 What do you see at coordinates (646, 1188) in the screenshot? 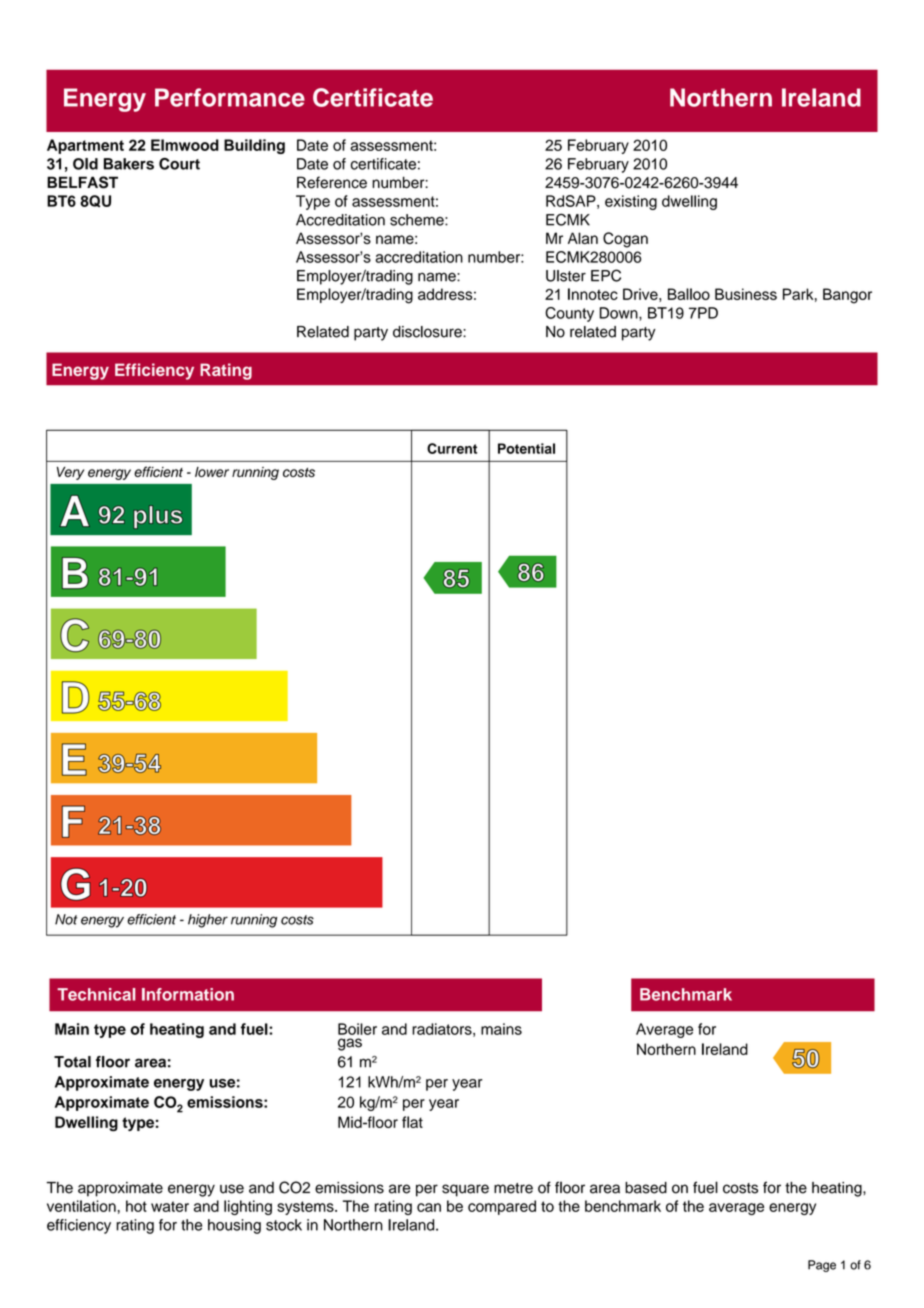
I see `based` at bounding box center [646, 1188].
